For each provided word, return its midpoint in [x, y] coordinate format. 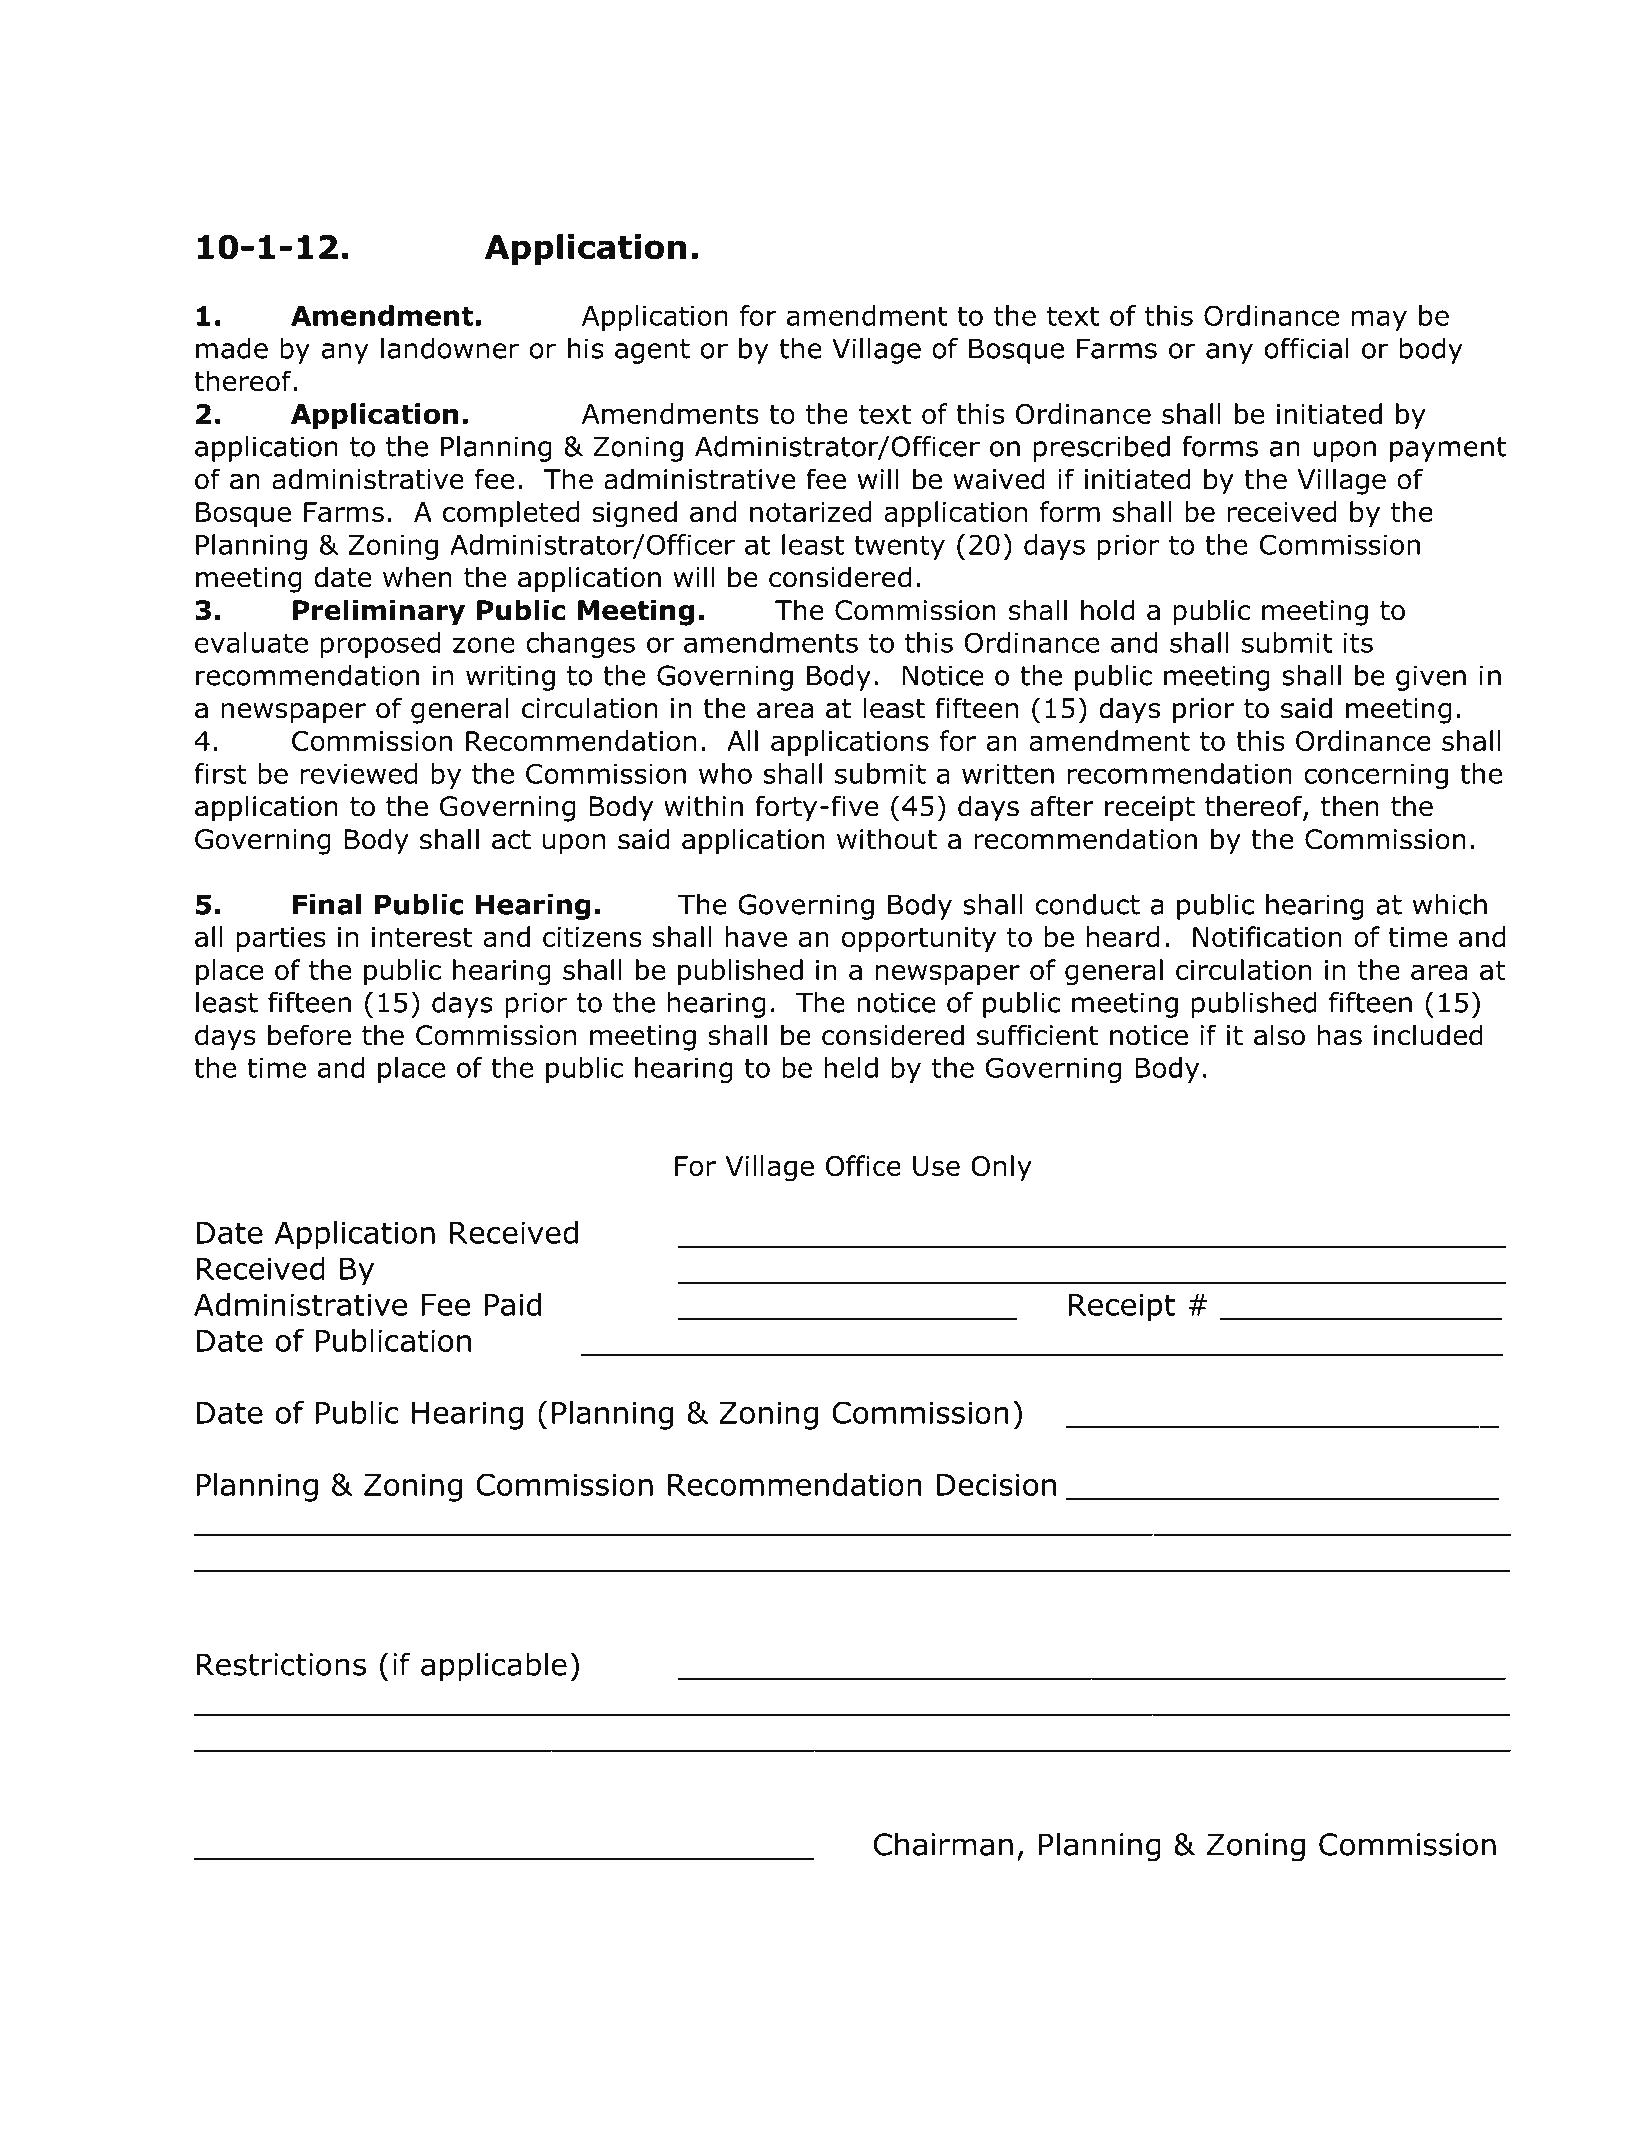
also [1279, 1035]
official [1307, 348]
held [851, 1067]
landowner [450, 348]
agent [652, 351]
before [309, 1035]
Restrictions [281, 1664]
